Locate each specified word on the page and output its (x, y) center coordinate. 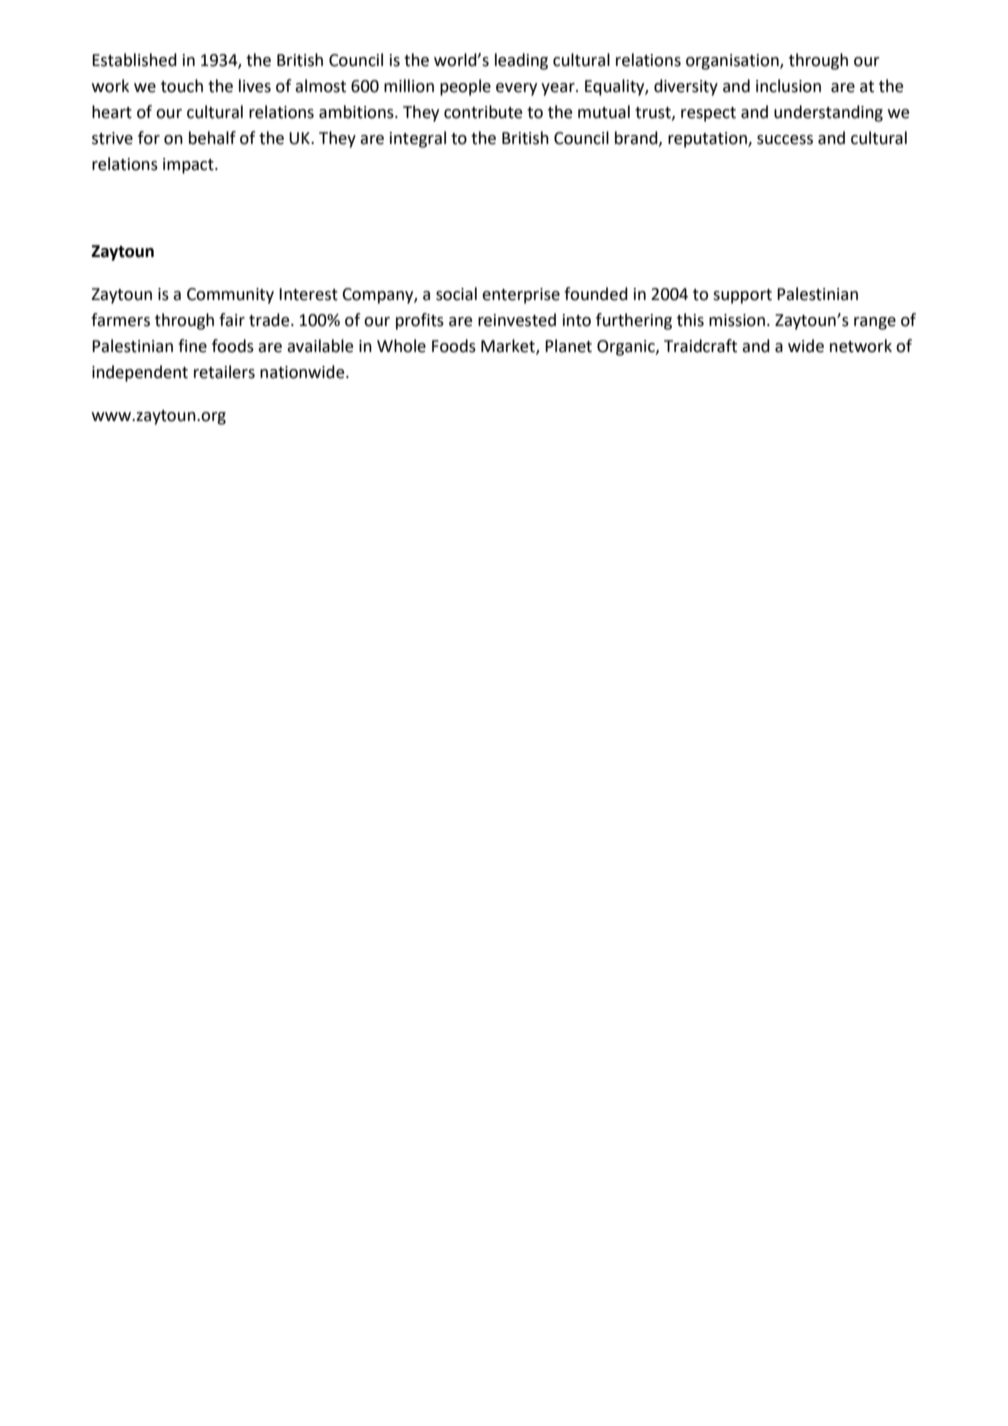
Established (134, 60)
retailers (224, 372)
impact (189, 166)
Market (509, 346)
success (785, 140)
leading (521, 61)
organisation (733, 62)
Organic (627, 348)
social (456, 294)
